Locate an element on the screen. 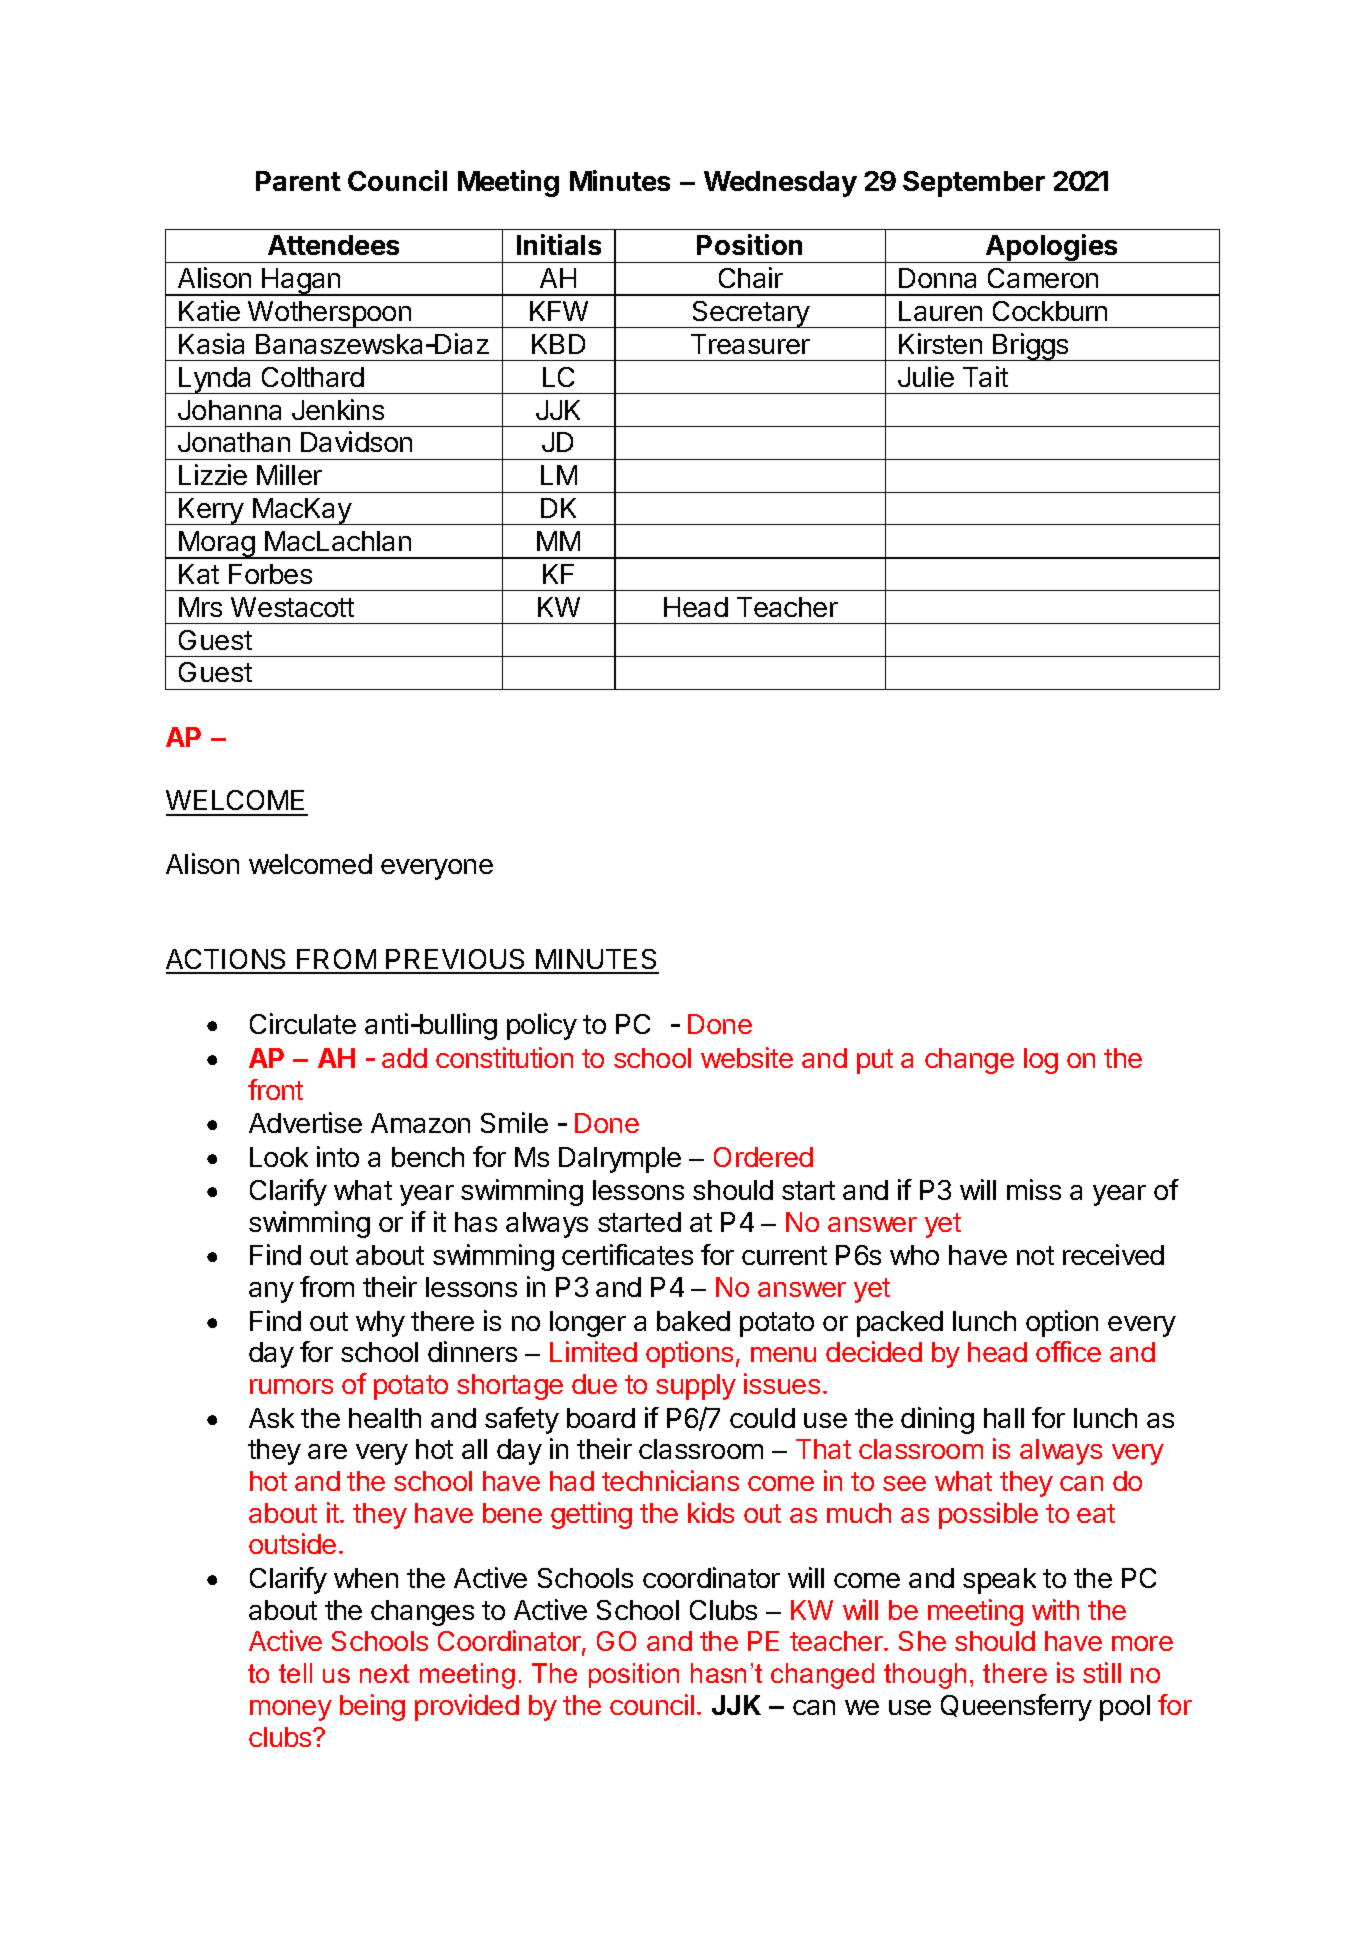  Chair is located at coordinates (751, 277).
